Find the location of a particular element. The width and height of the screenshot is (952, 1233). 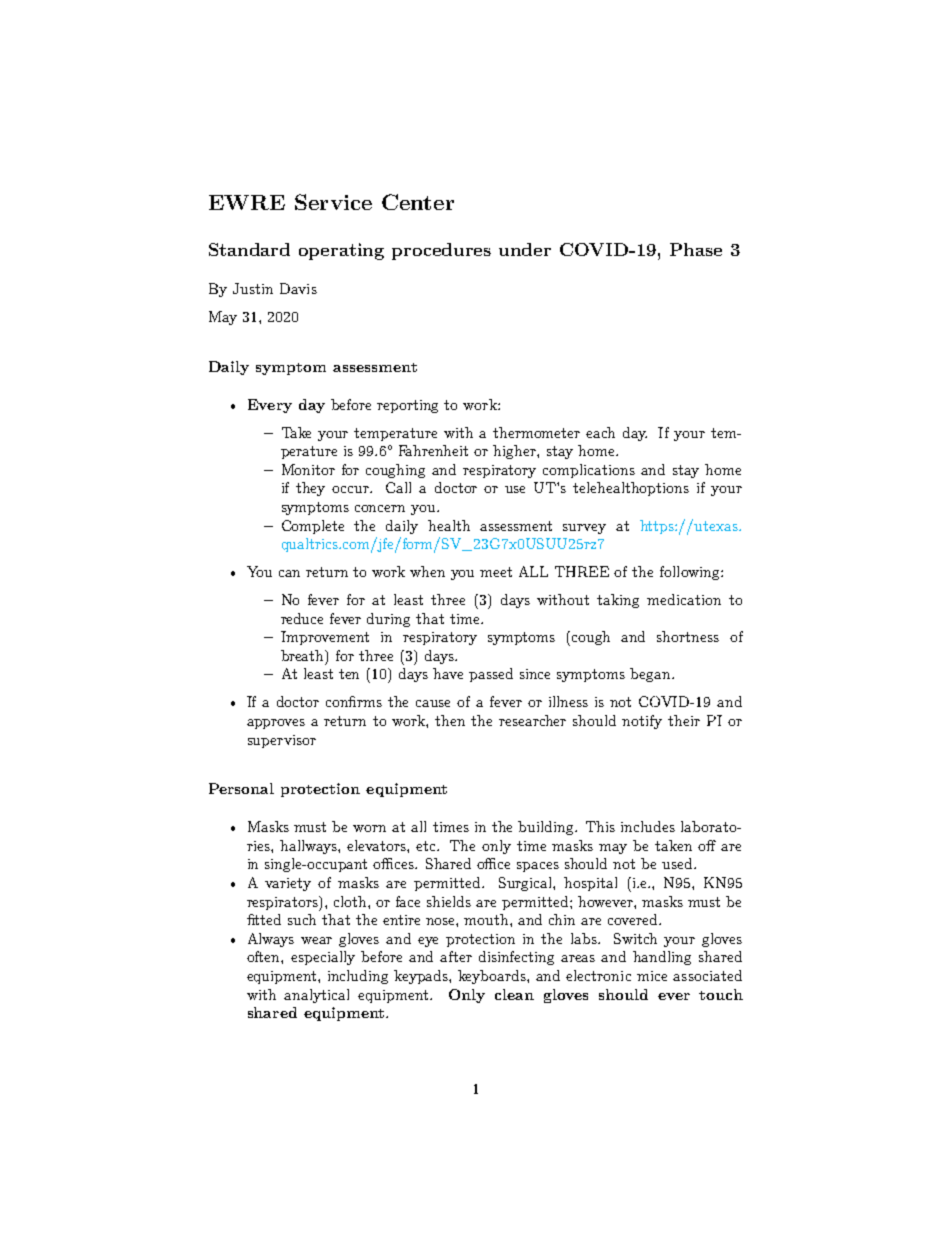

procedures is located at coordinates (441, 251).
